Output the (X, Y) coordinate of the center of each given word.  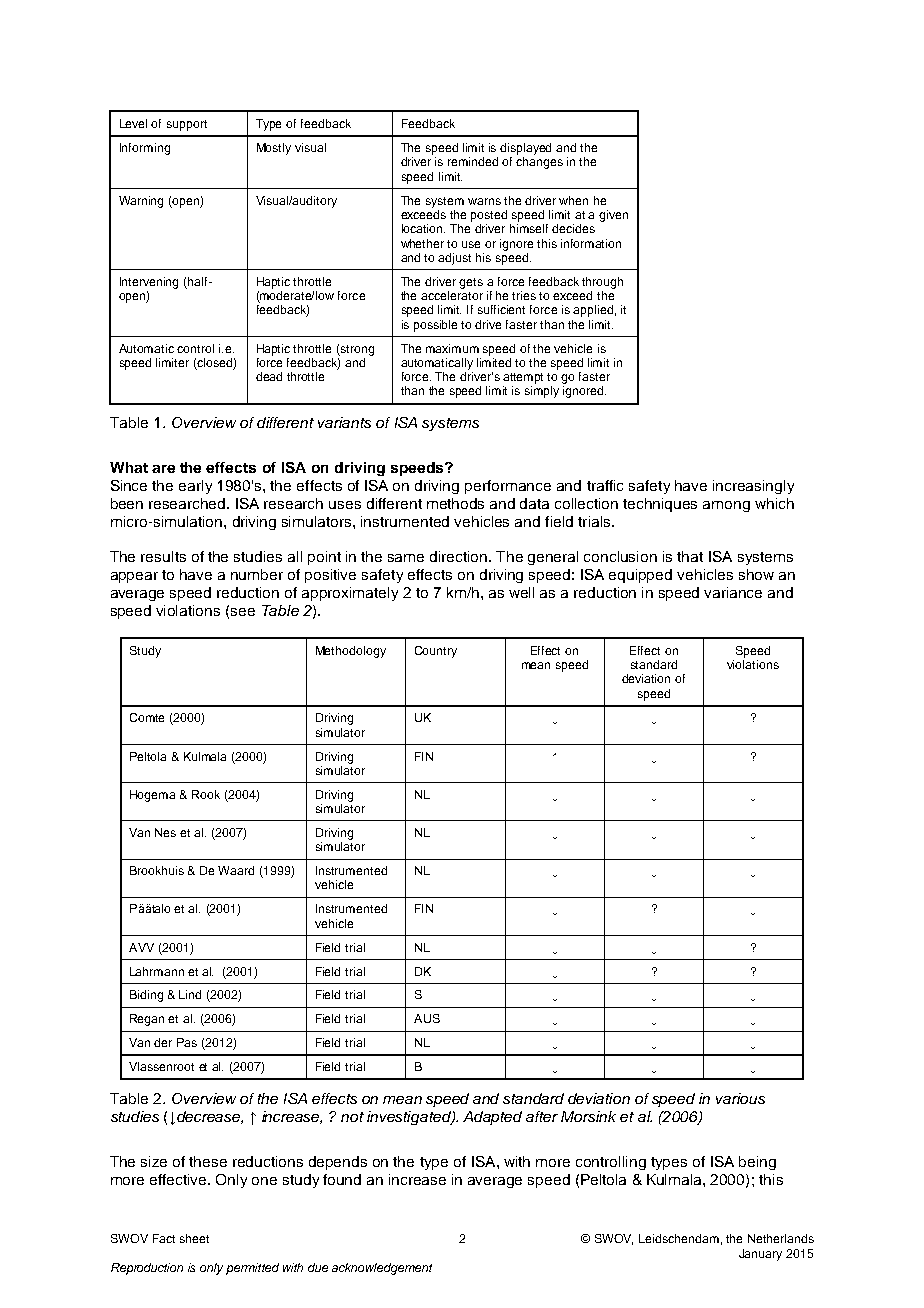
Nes (165, 832)
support (187, 125)
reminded (473, 161)
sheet (194, 1238)
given (613, 216)
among (726, 506)
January (760, 1255)
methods (455, 503)
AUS (427, 1018)
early (195, 487)
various (740, 1098)
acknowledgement (382, 1269)
